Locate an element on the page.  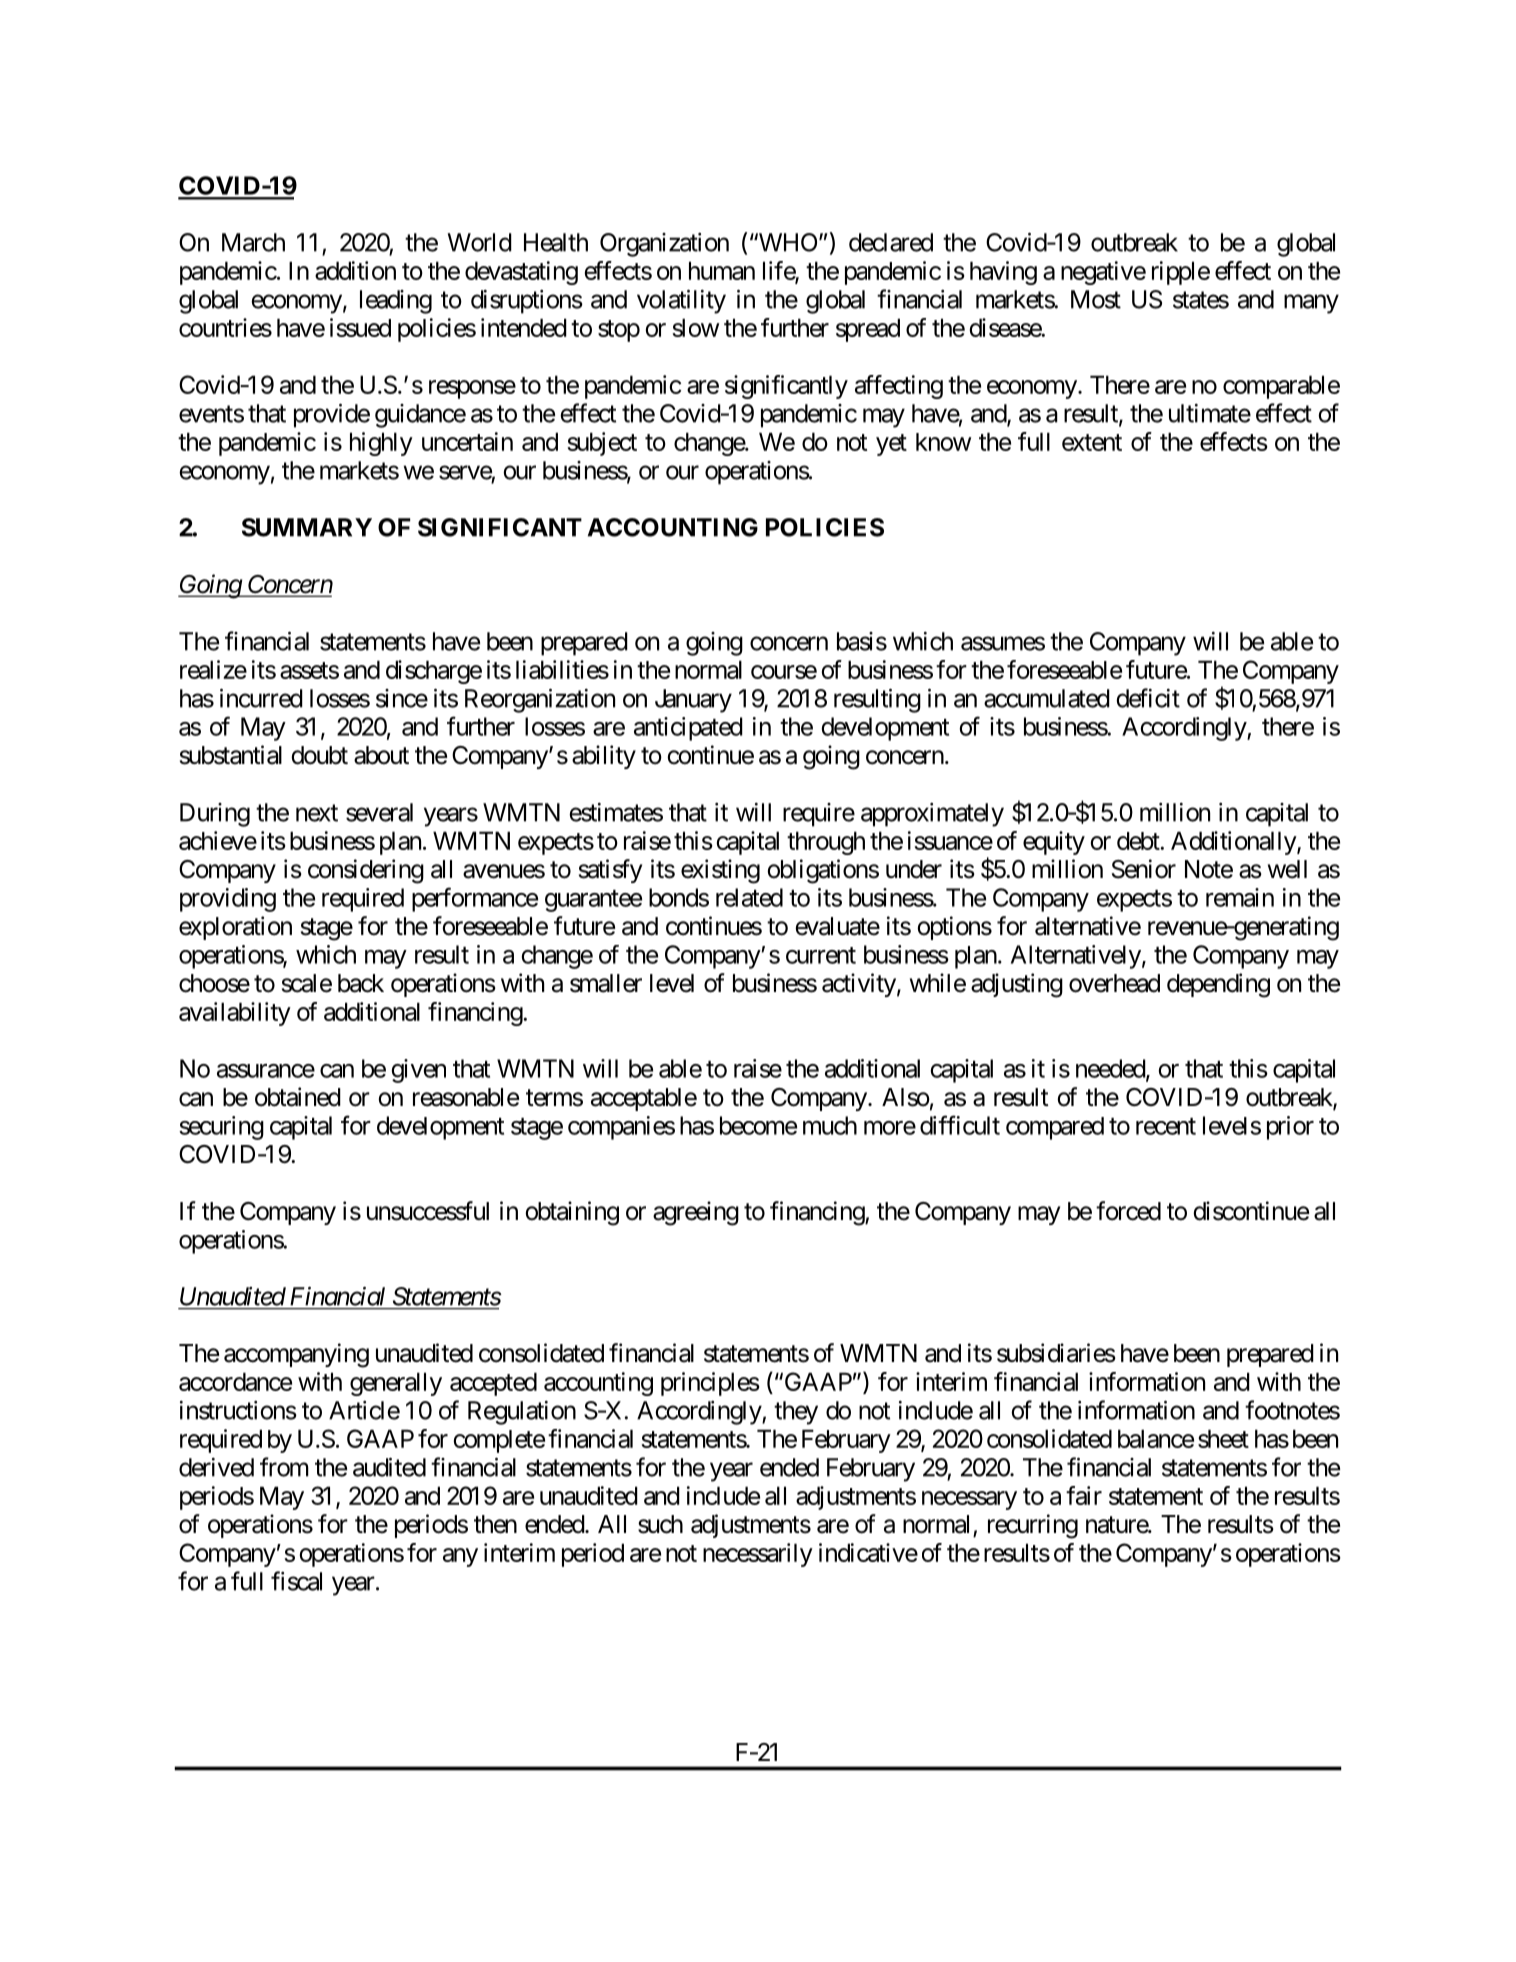
issued is located at coordinates (360, 327).
